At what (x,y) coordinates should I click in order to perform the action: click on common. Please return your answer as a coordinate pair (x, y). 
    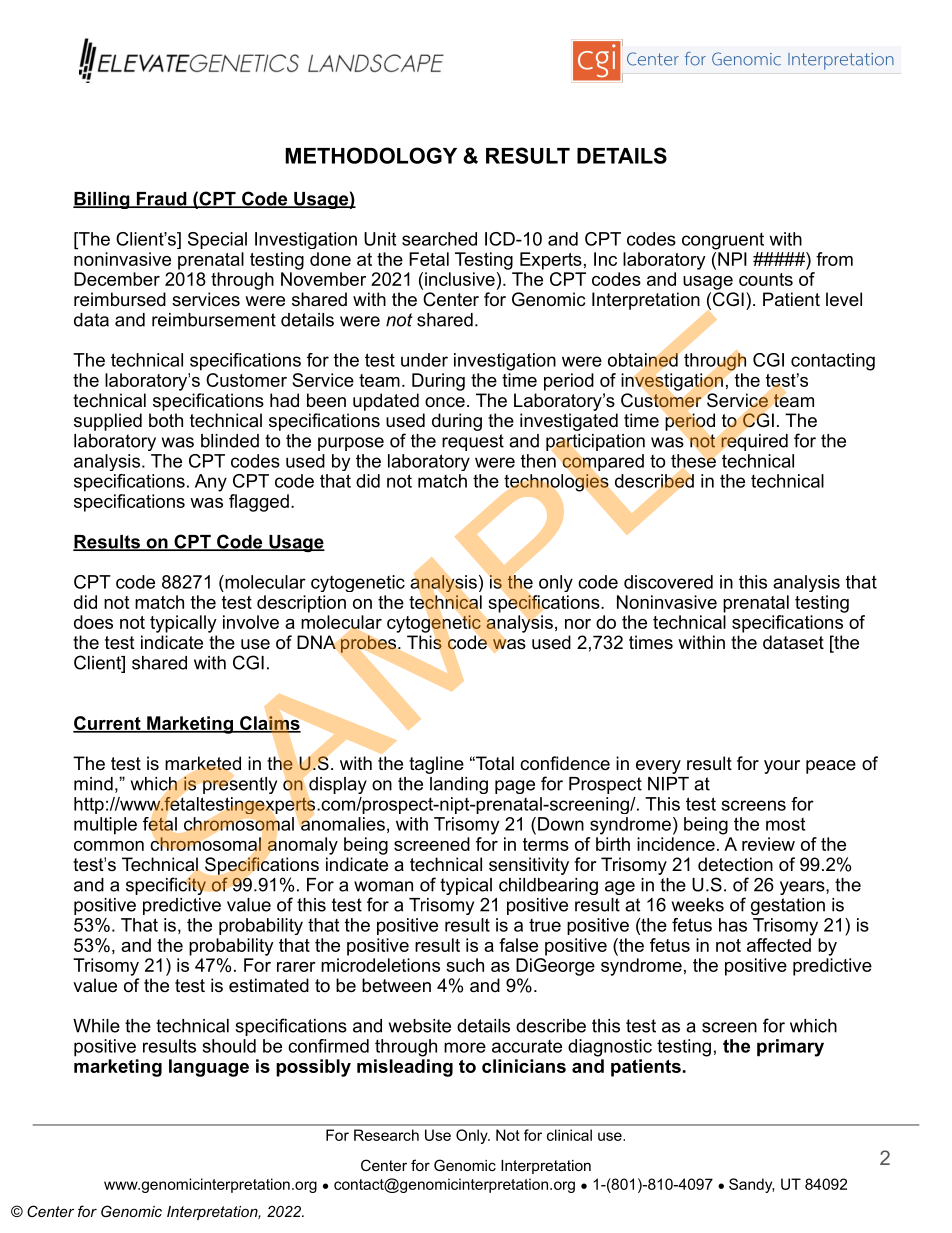
    Looking at the image, I should click on (109, 846).
